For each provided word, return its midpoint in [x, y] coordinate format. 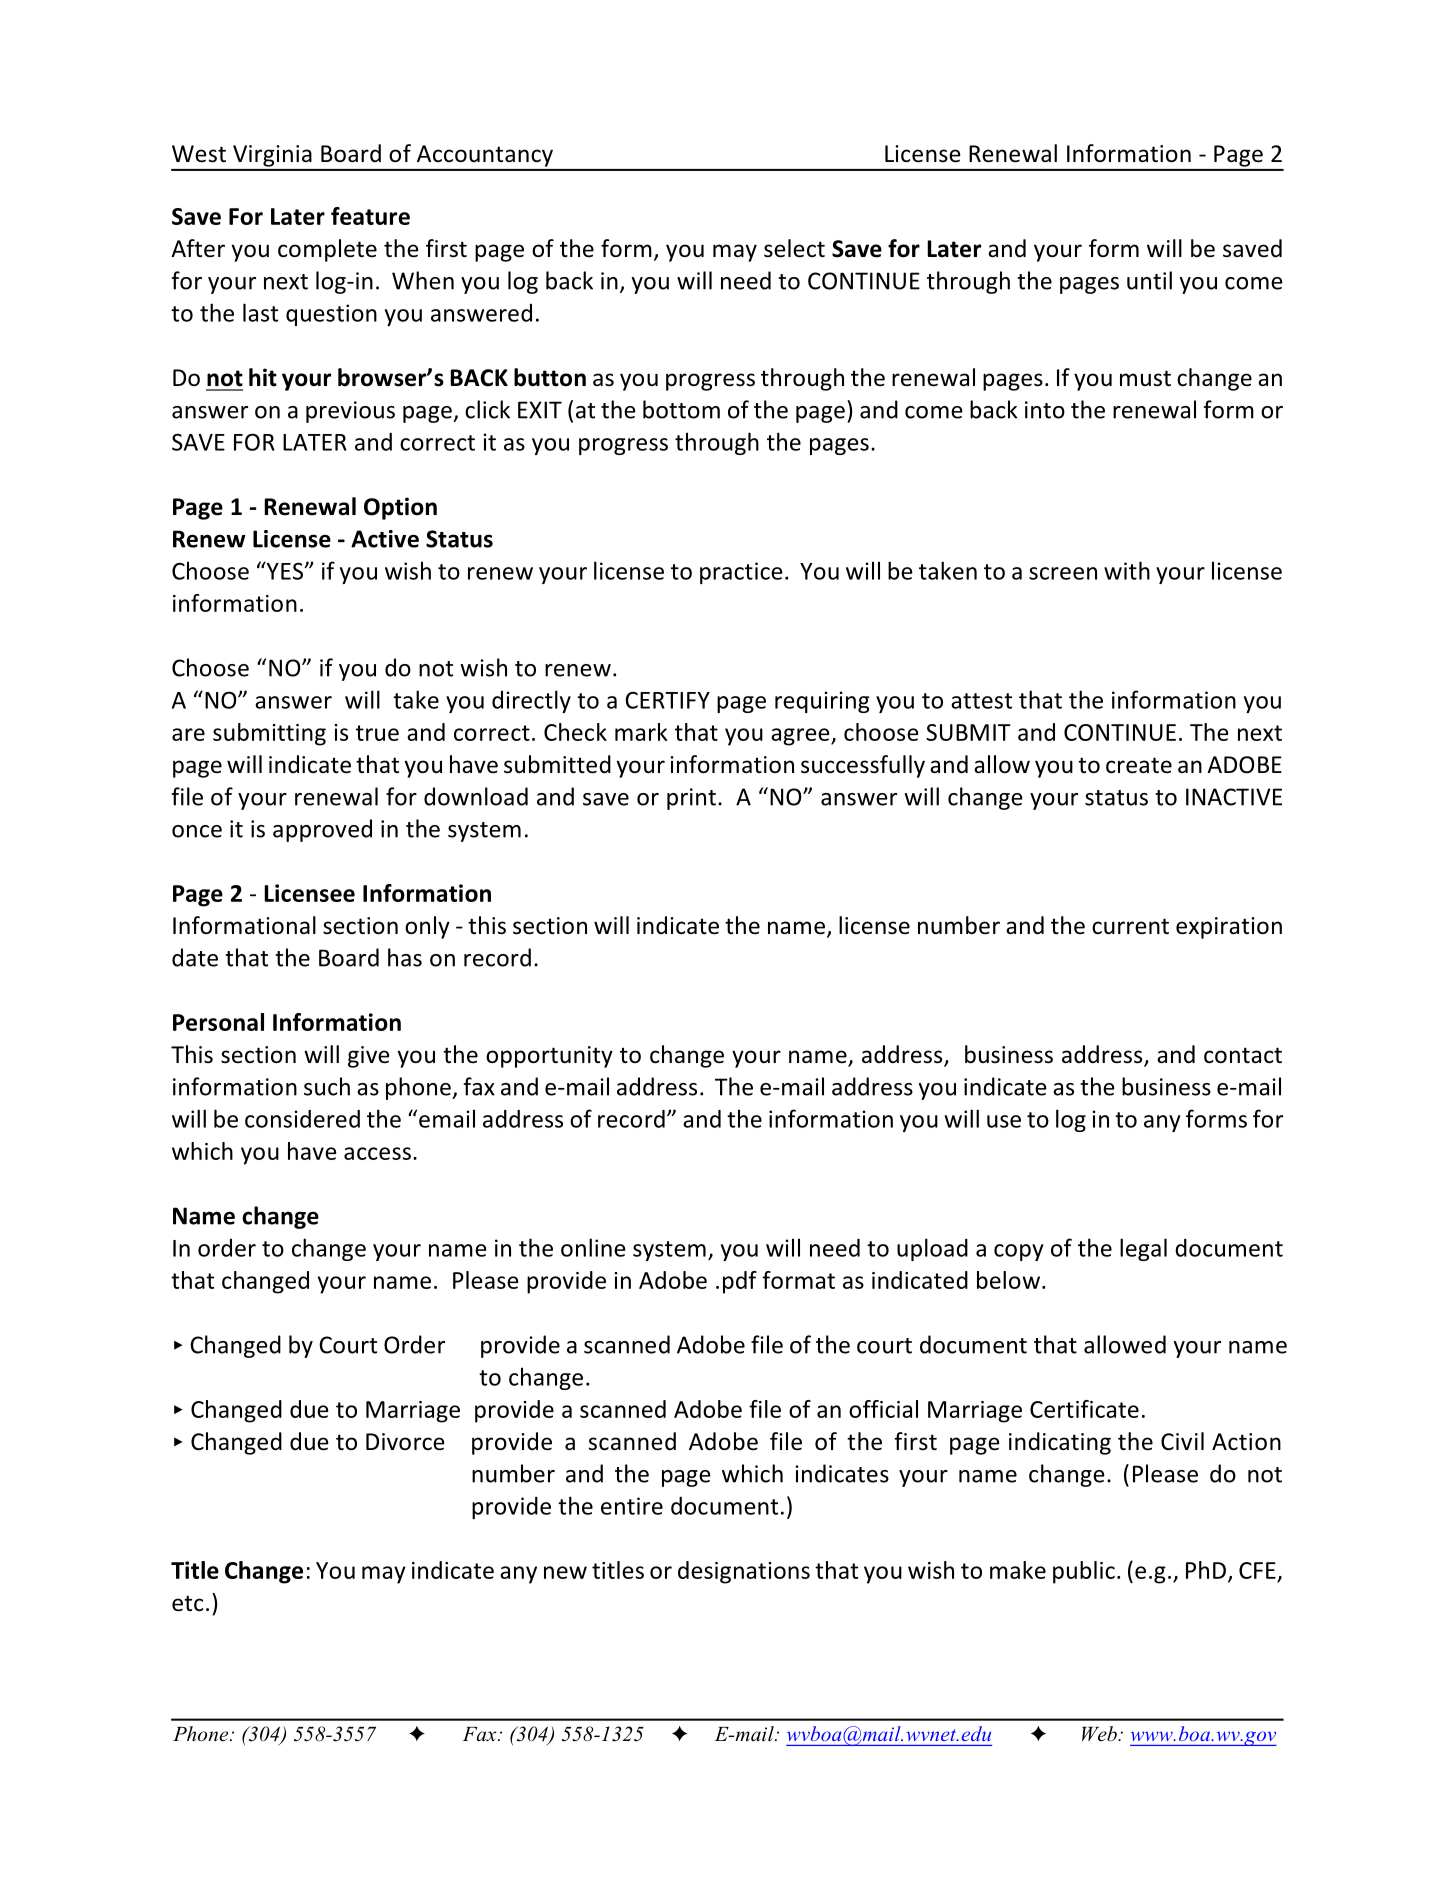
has [405, 957]
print [691, 799]
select [794, 248]
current [1130, 926]
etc [187, 1603]
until [1149, 280]
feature [370, 216]
